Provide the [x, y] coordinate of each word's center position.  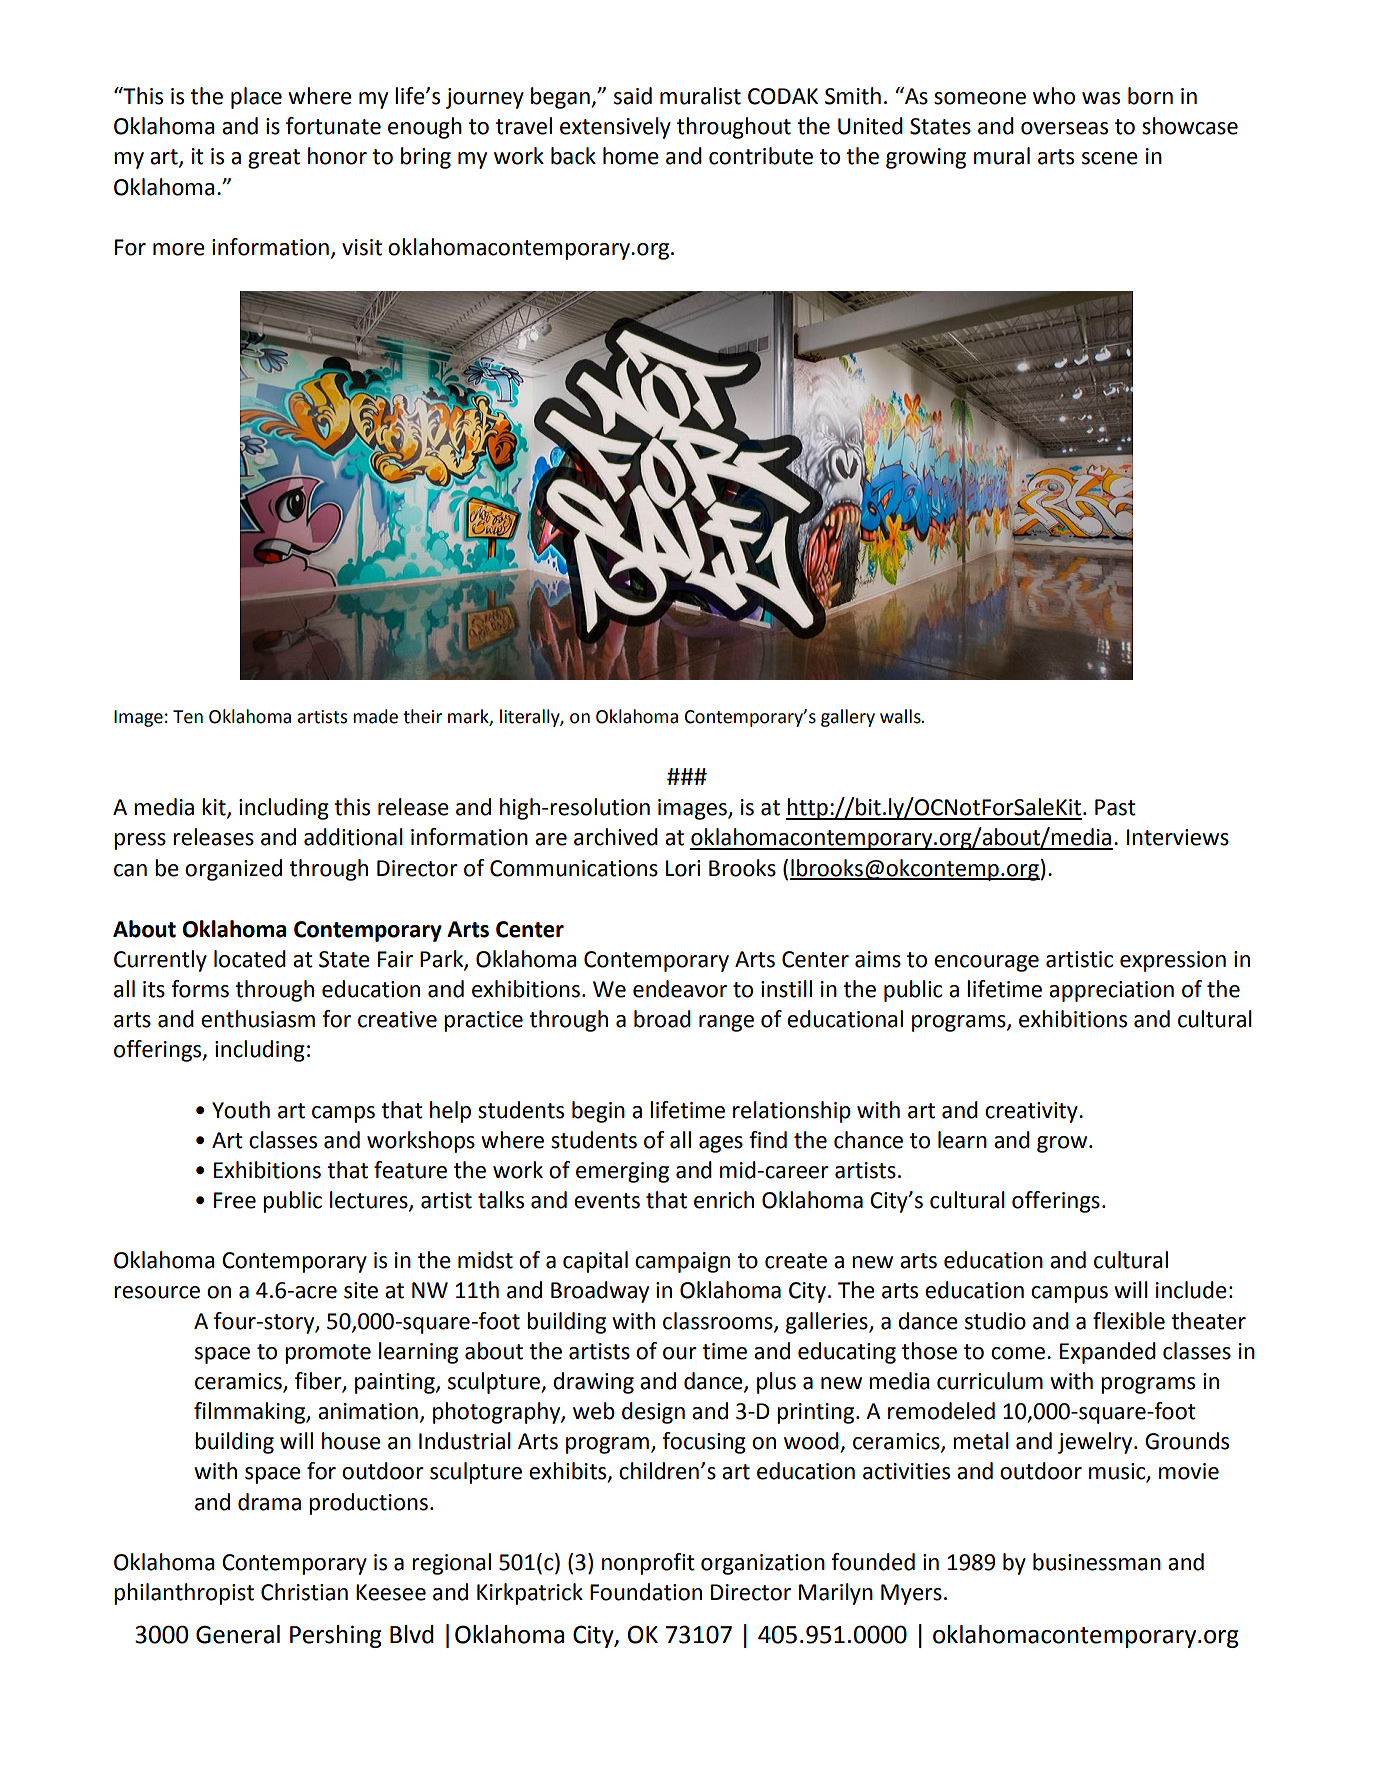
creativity [1032, 1112]
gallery [848, 718]
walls [901, 716]
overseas [1064, 128]
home [631, 156]
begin [598, 1112]
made [375, 716]
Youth [241, 1110]
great [274, 159]
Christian [304, 1592]
